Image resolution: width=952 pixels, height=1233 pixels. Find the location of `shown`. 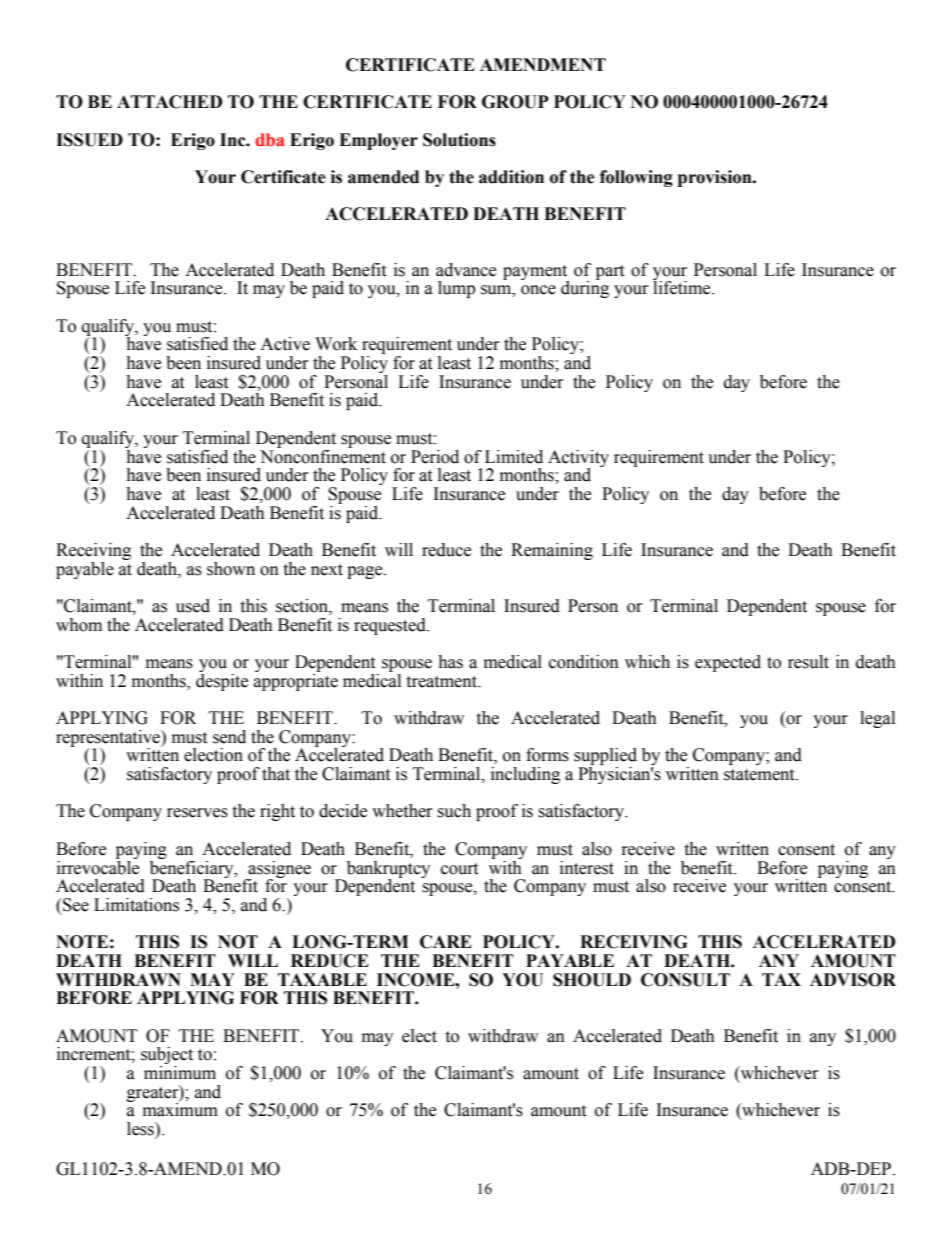

shown is located at coordinates (231, 569).
